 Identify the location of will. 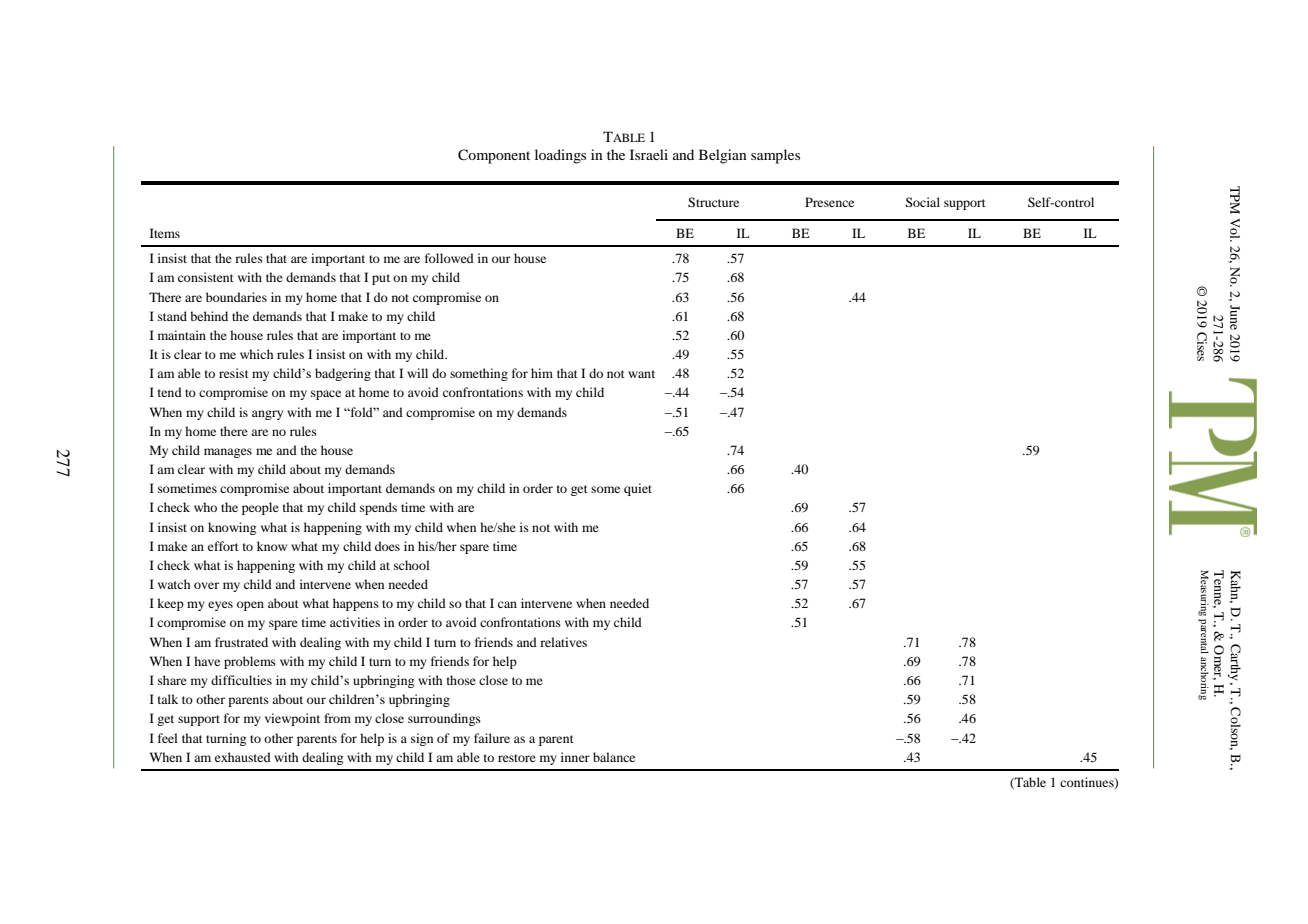
(417, 373).
